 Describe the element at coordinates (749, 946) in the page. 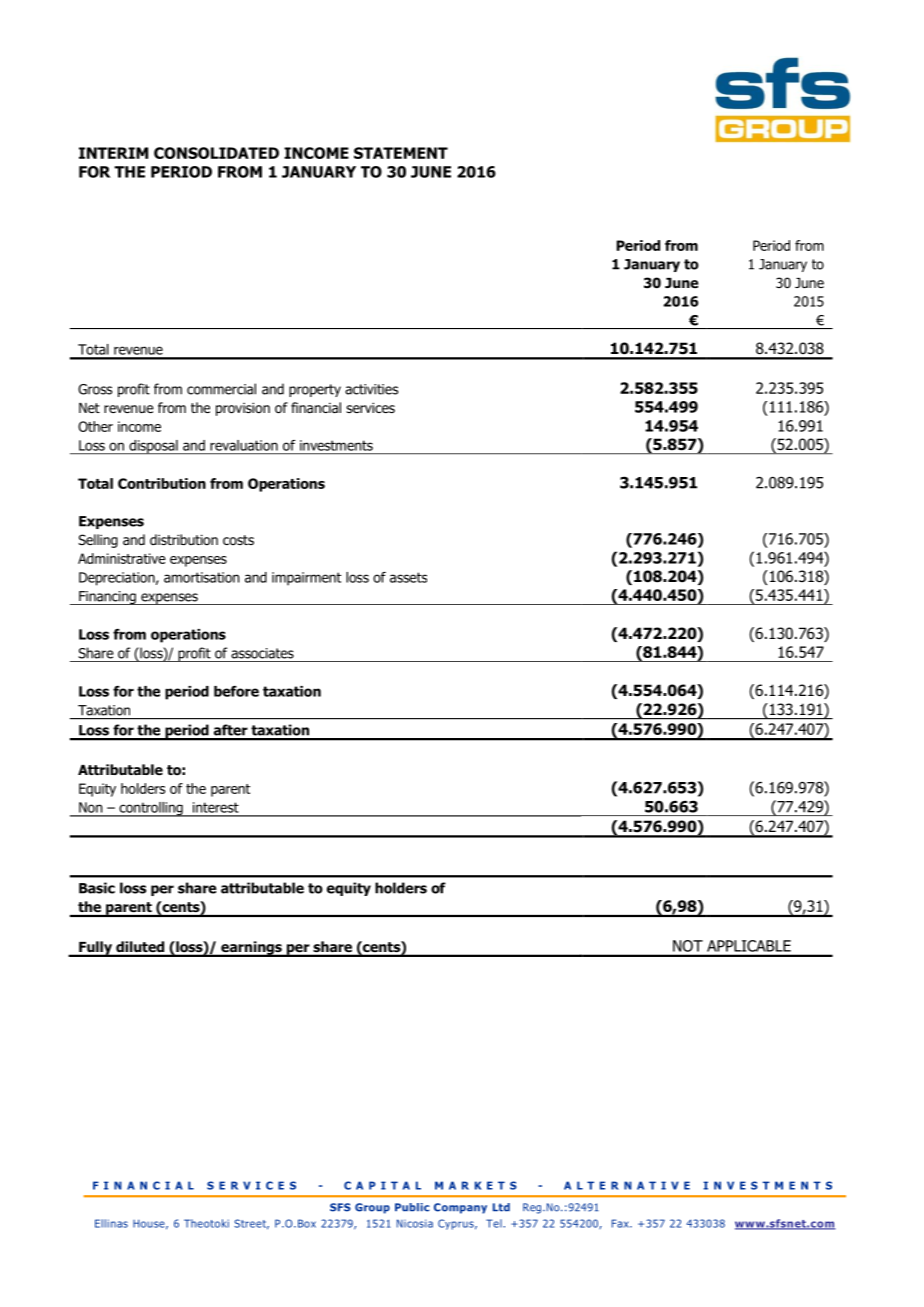

I see `APPLICABLE` at that location.
